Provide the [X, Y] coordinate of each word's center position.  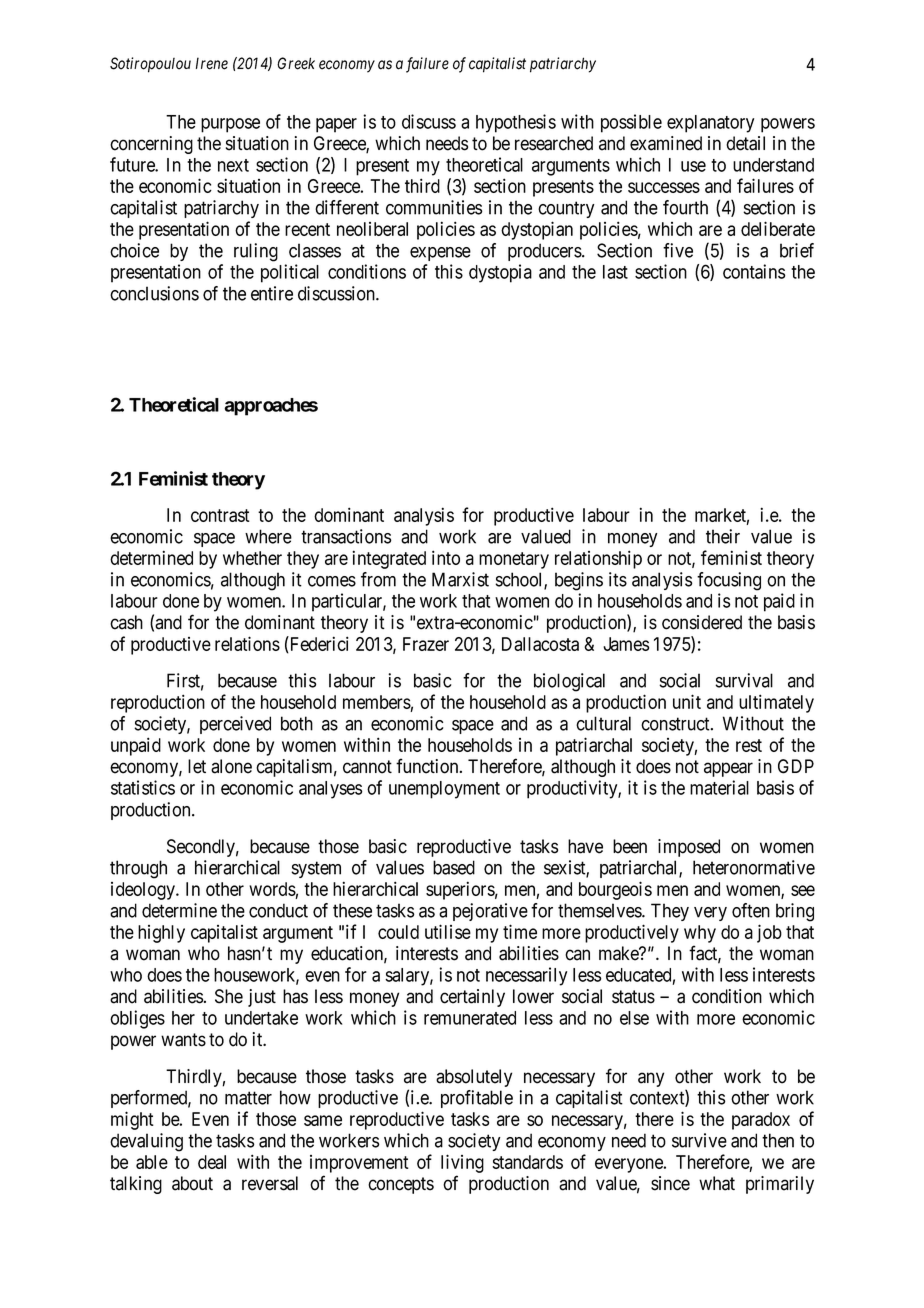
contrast [220, 515]
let [197, 766]
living [462, 1163]
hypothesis [516, 123]
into [446, 557]
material [719, 787]
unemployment [444, 790]
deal [212, 1162]
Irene [212, 63]
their [723, 536]
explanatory [710, 124]
